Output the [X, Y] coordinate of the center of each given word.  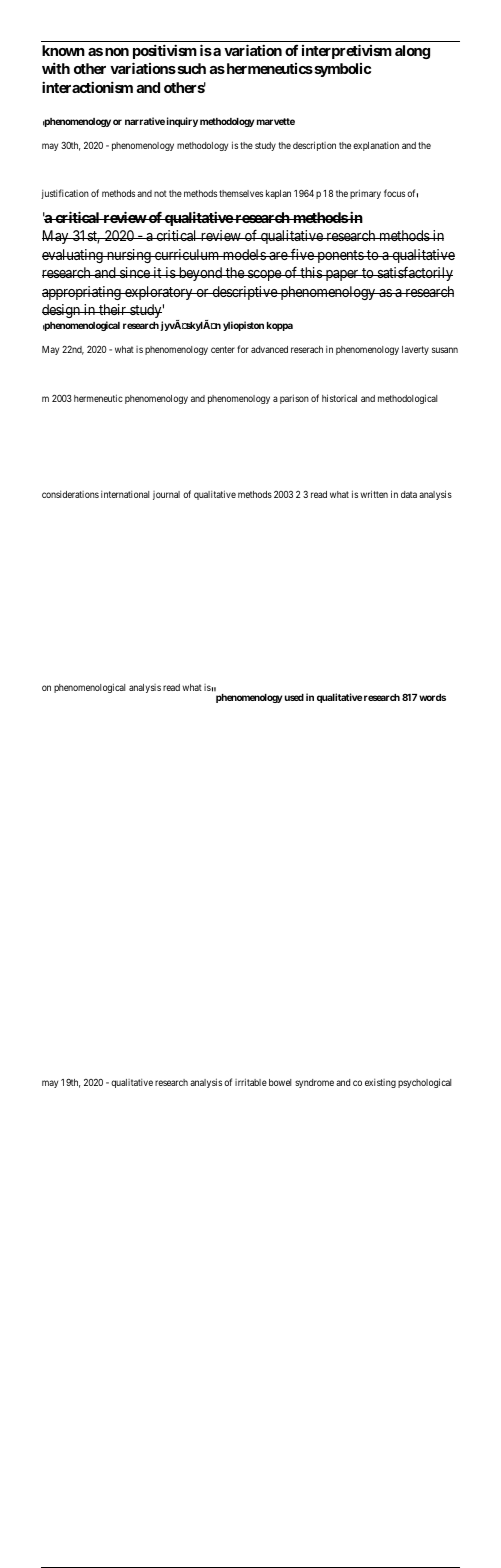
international [125, 494]
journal [166, 495]
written [374, 494]
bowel [280, 1082]
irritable [251, 1082]
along [412, 52]
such [190, 68]
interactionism [87, 87]
